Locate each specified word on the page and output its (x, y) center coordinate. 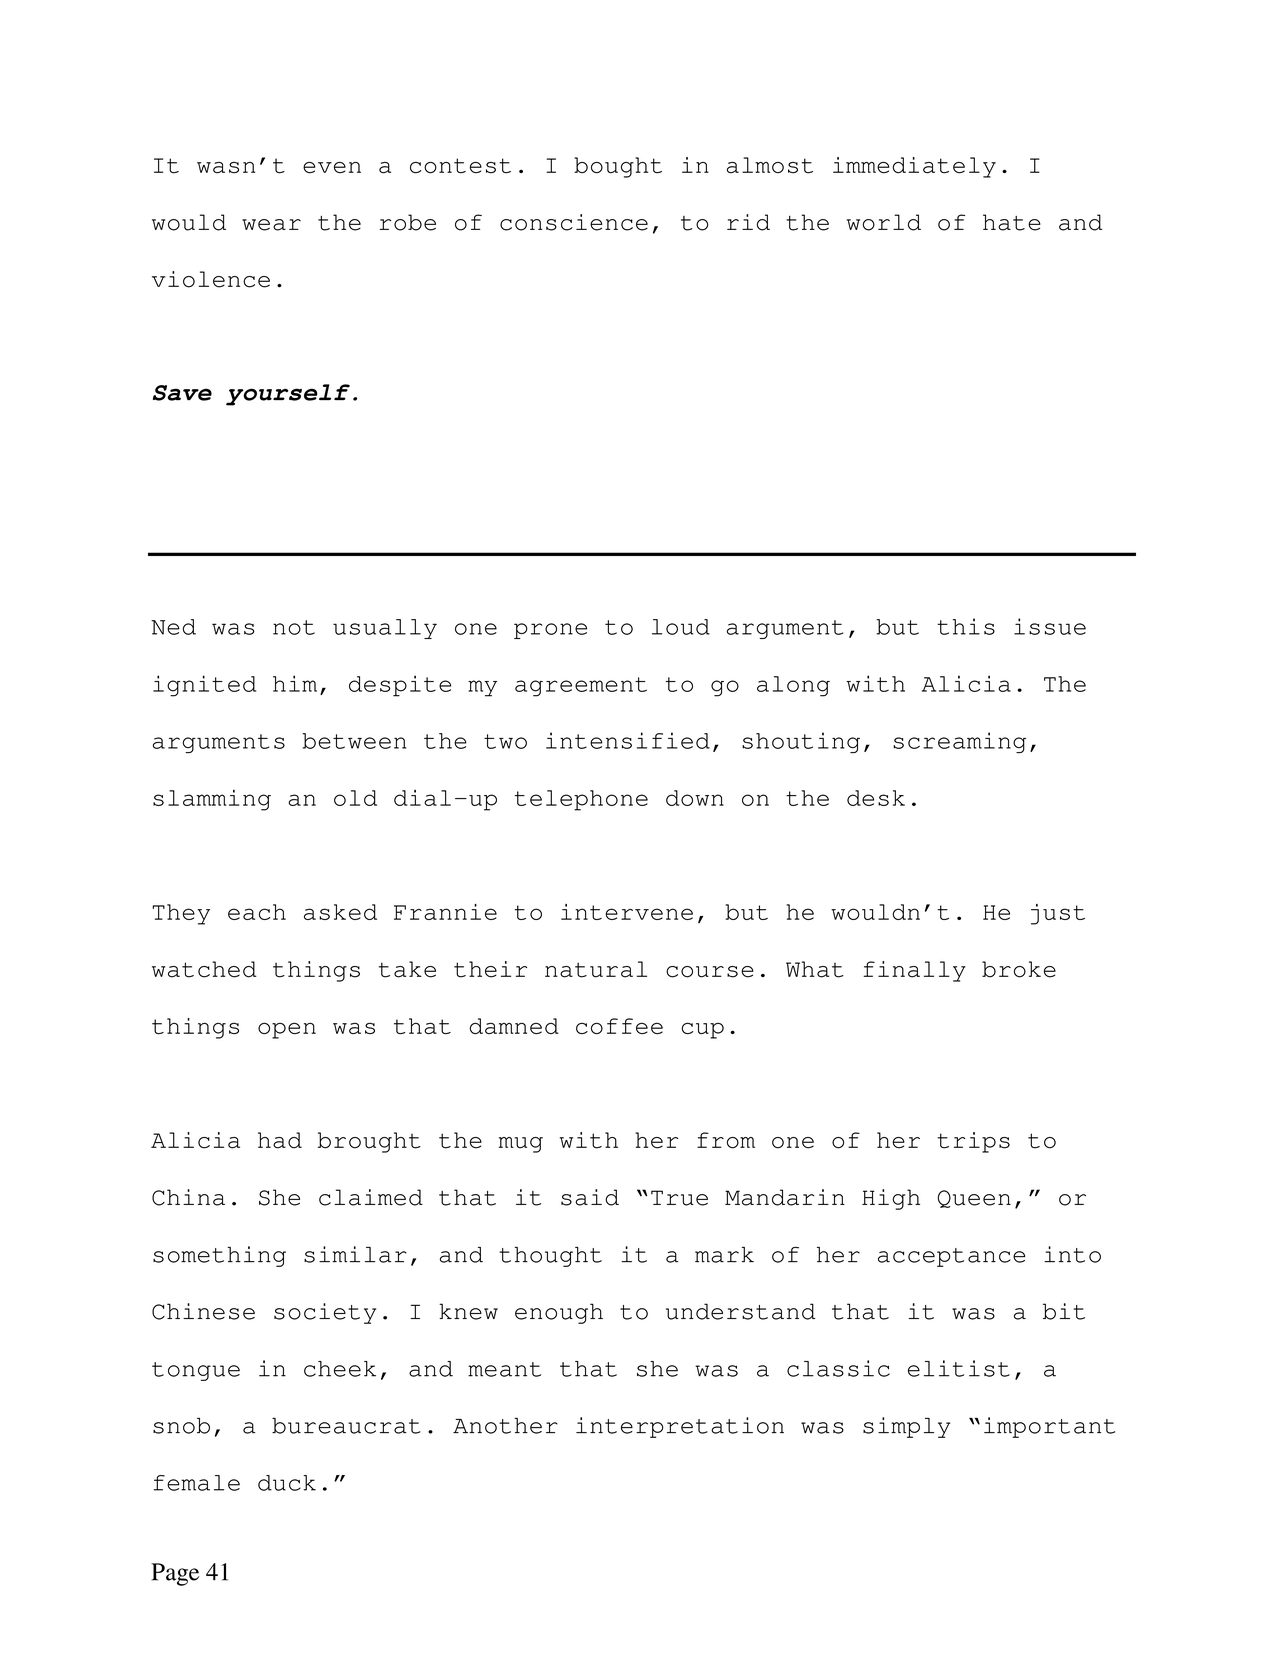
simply (906, 1427)
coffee (619, 1026)
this (966, 626)
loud (681, 627)
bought (618, 167)
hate (1012, 222)
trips (973, 1142)
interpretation (680, 1427)
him (295, 683)
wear (271, 225)
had (280, 1140)
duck (287, 1483)
